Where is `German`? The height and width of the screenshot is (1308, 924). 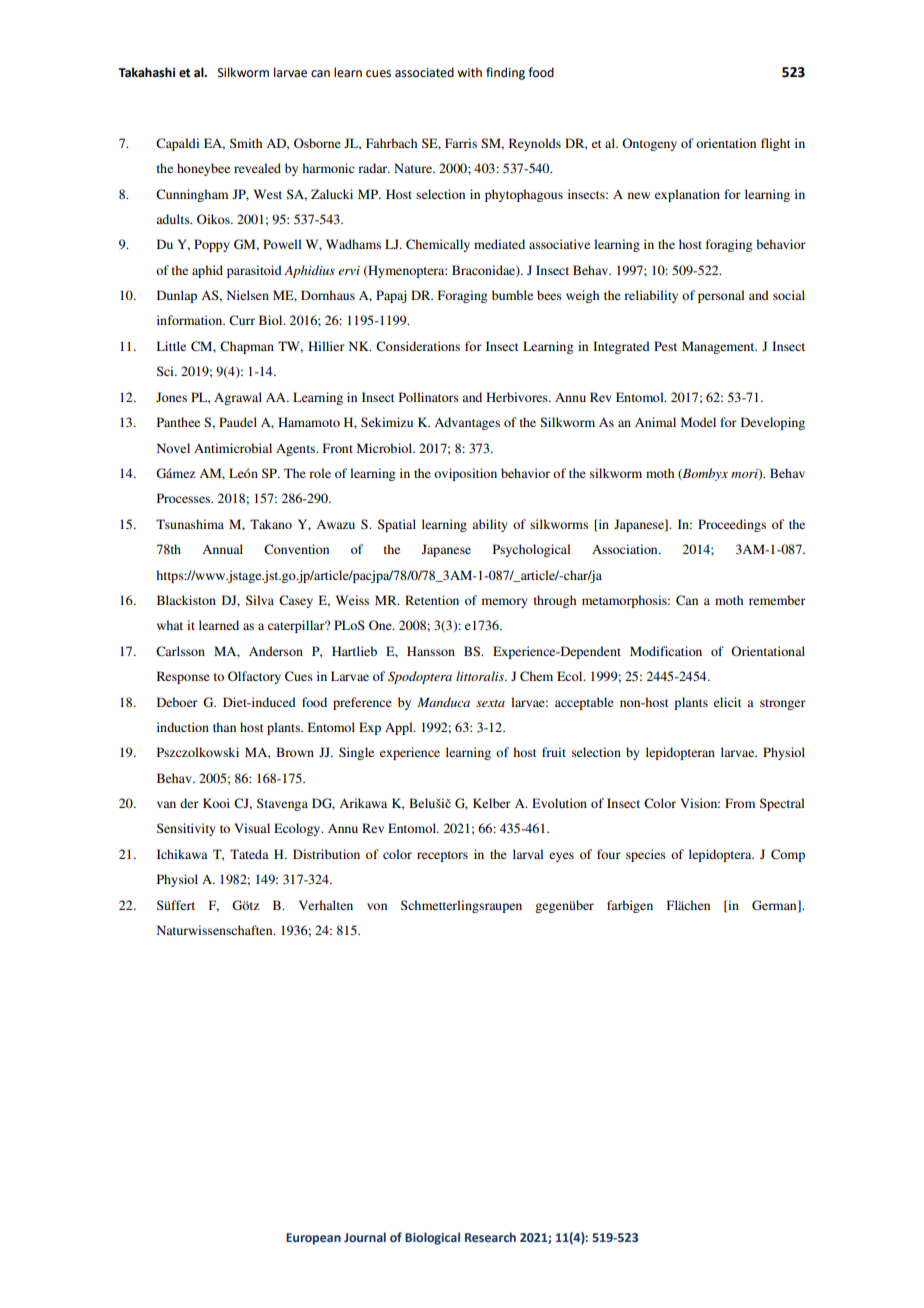 German is located at coordinates (775, 906).
